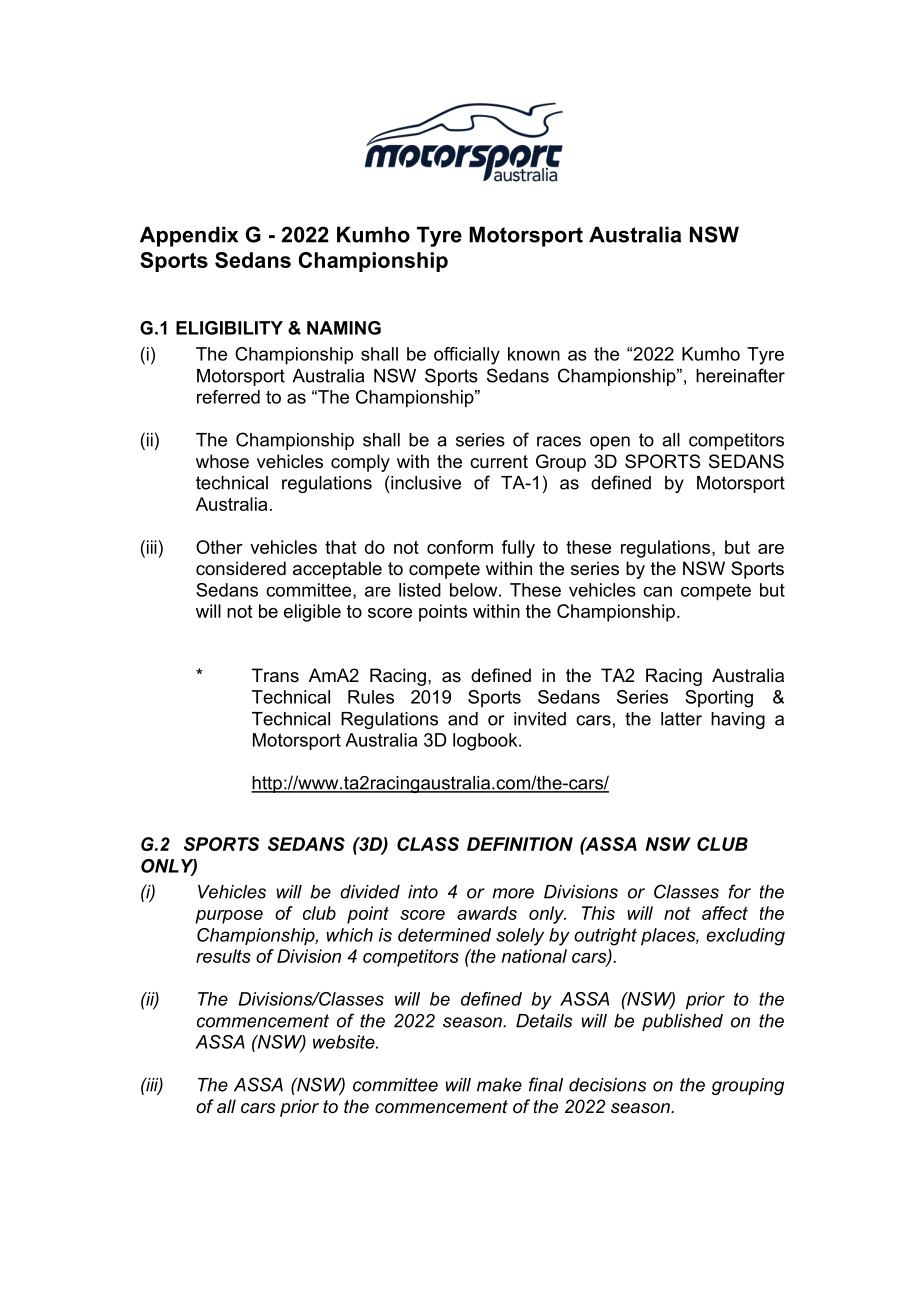 The height and width of the screenshot is (1308, 924). I want to click on awards, so click(487, 913).
